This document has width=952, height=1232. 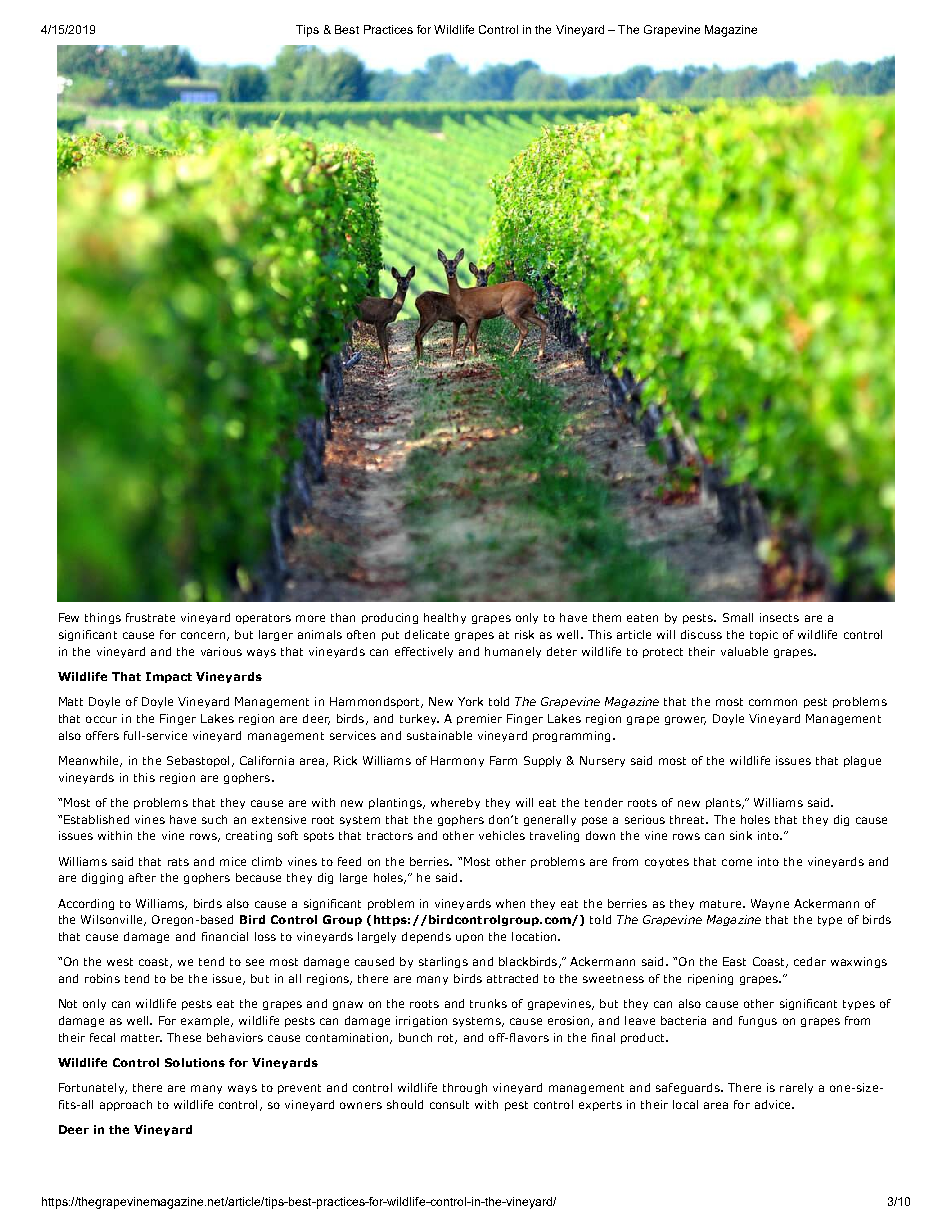 What do you see at coordinates (502, 835) in the document?
I see `vehicles` at bounding box center [502, 835].
